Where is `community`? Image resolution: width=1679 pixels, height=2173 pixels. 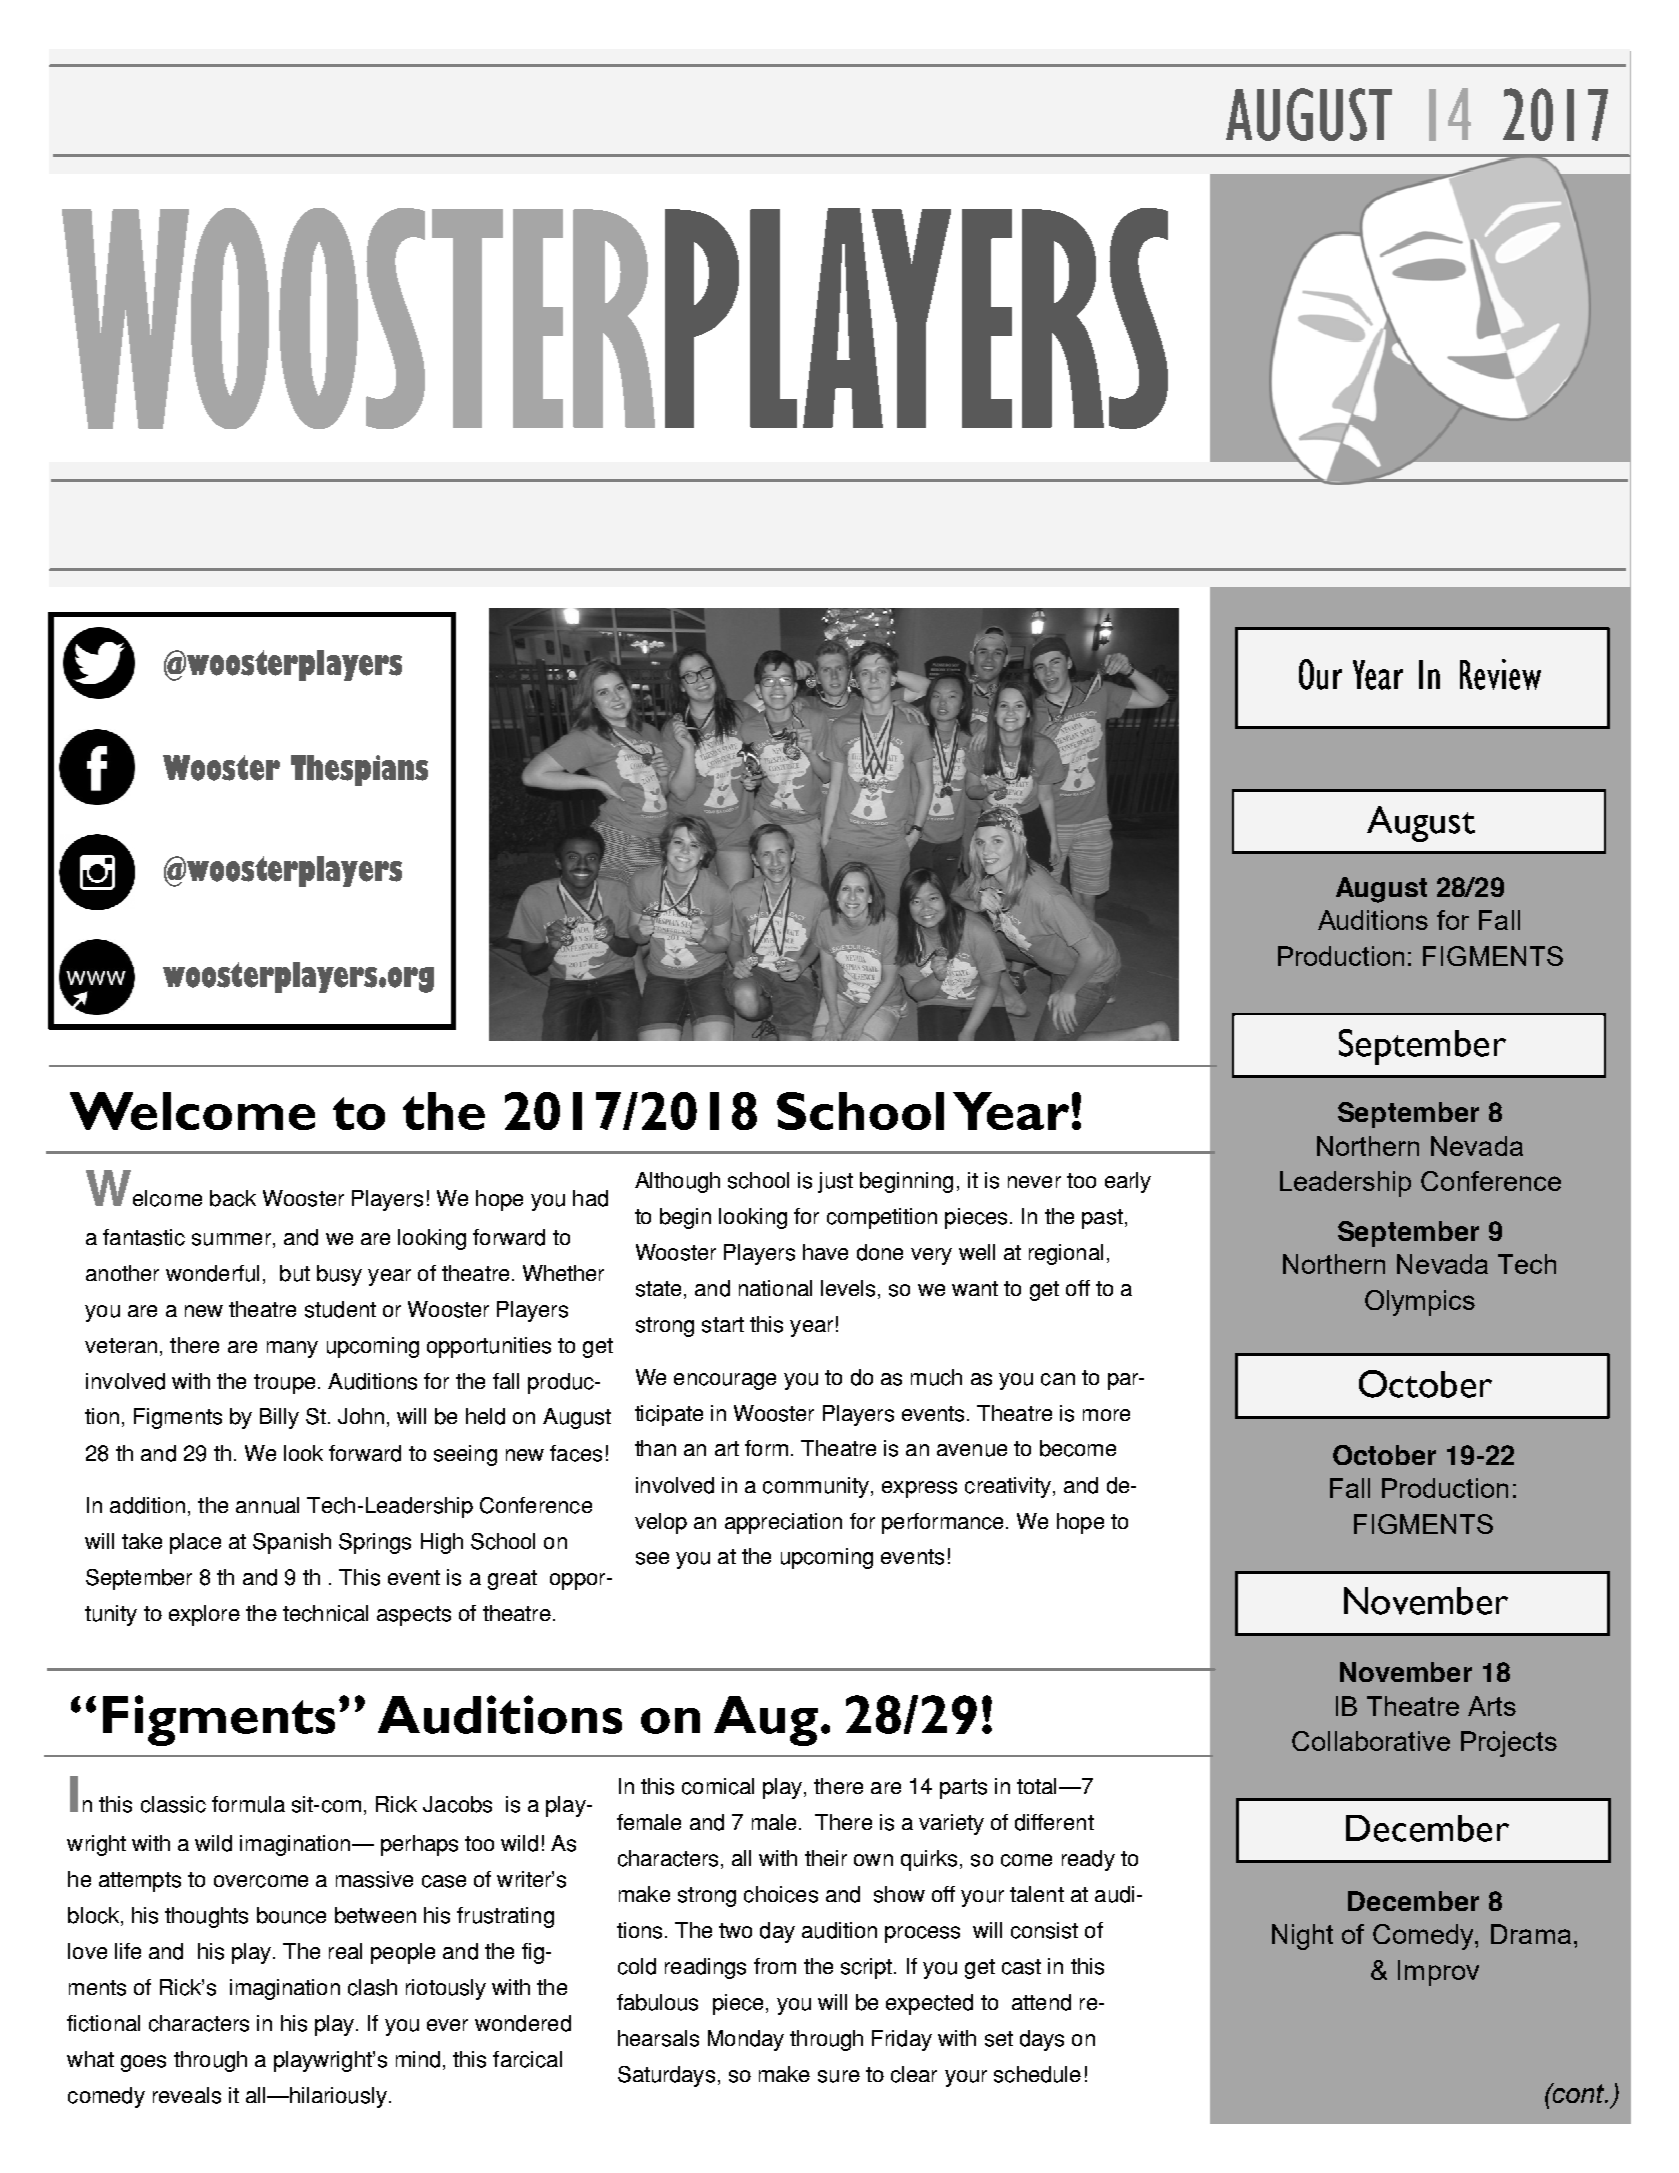 community is located at coordinates (816, 1487).
